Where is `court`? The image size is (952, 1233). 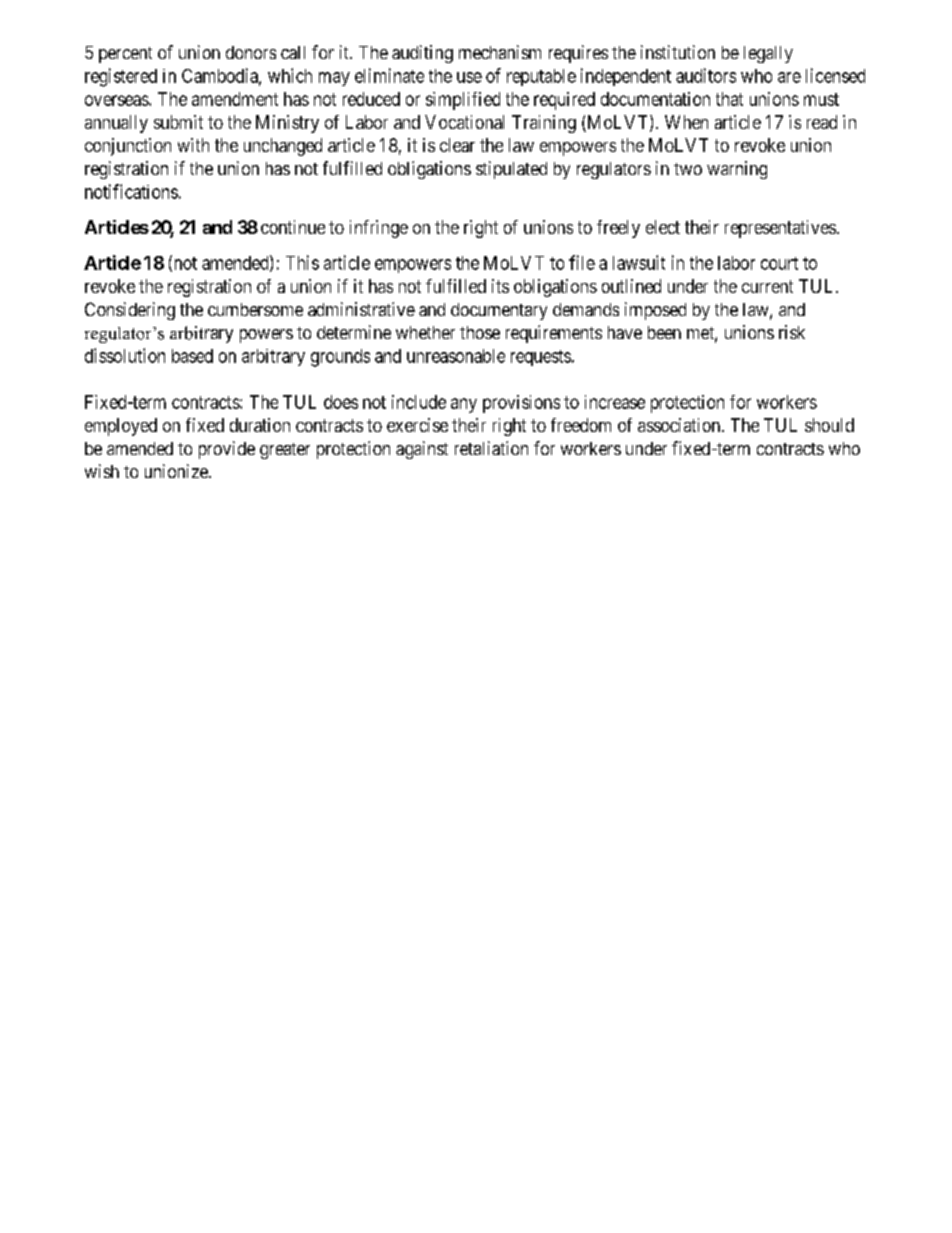 court is located at coordinates (779, 263).
